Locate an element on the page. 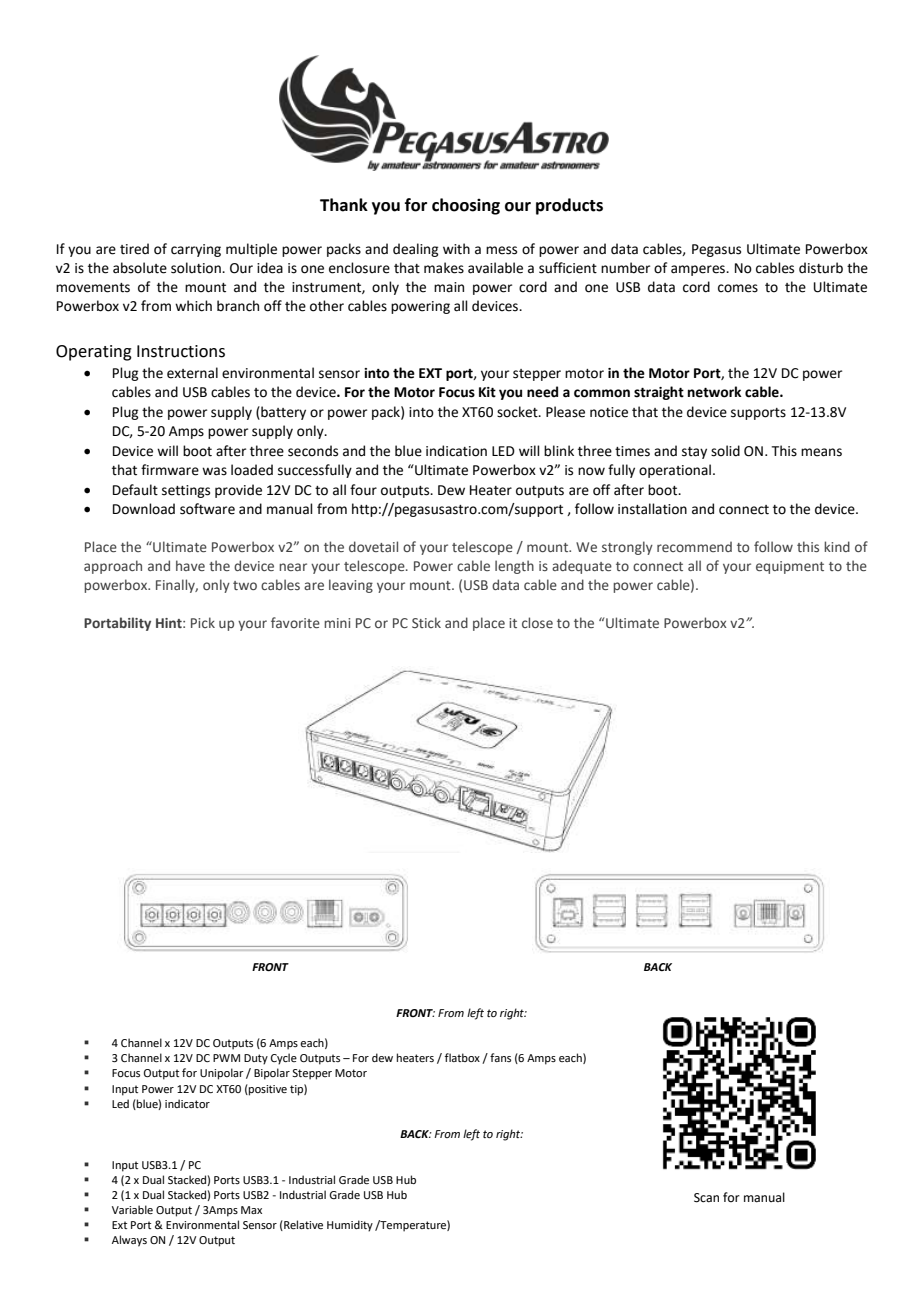 This document has width=924, height=1309. have is located at coordinates (190, 565).
